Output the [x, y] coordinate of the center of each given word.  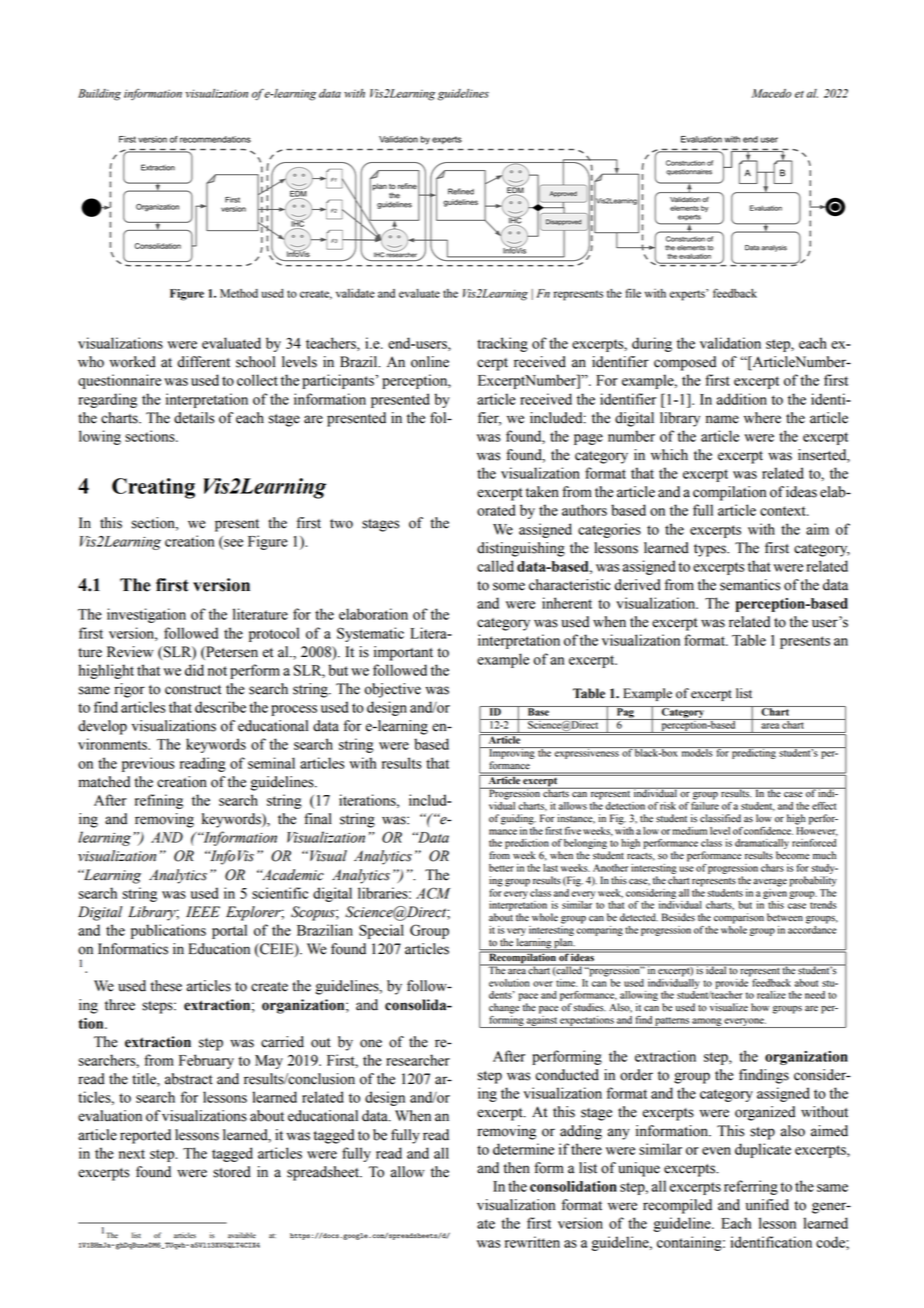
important [403, 653]
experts [688, 295]
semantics [750, 585]
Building [99, 95]
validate [355, 293]
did [194, 670]
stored [232, 1172]
